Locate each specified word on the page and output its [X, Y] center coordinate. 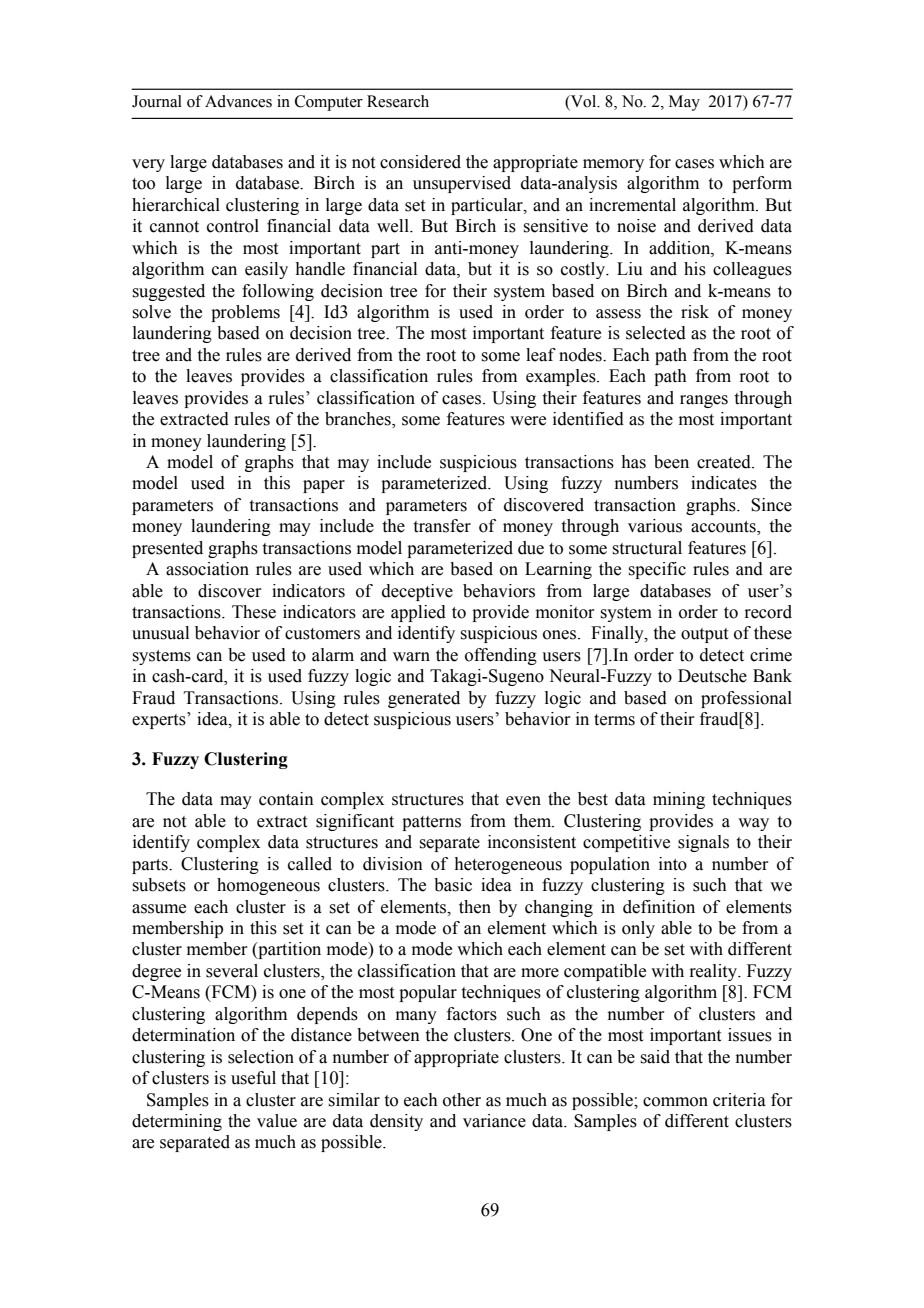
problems [245, 313]
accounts [724, 528]
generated [424, 699]
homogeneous [268, 886]
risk [695, 312]
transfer [442, 526]
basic [453, 885]
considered [420, 162]
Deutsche [712, 676]
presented [167, 549]
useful [253, 1078]
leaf [541, 355]
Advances [238, 101]
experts [160, 720]
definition [659, 907]
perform [762, 184]
